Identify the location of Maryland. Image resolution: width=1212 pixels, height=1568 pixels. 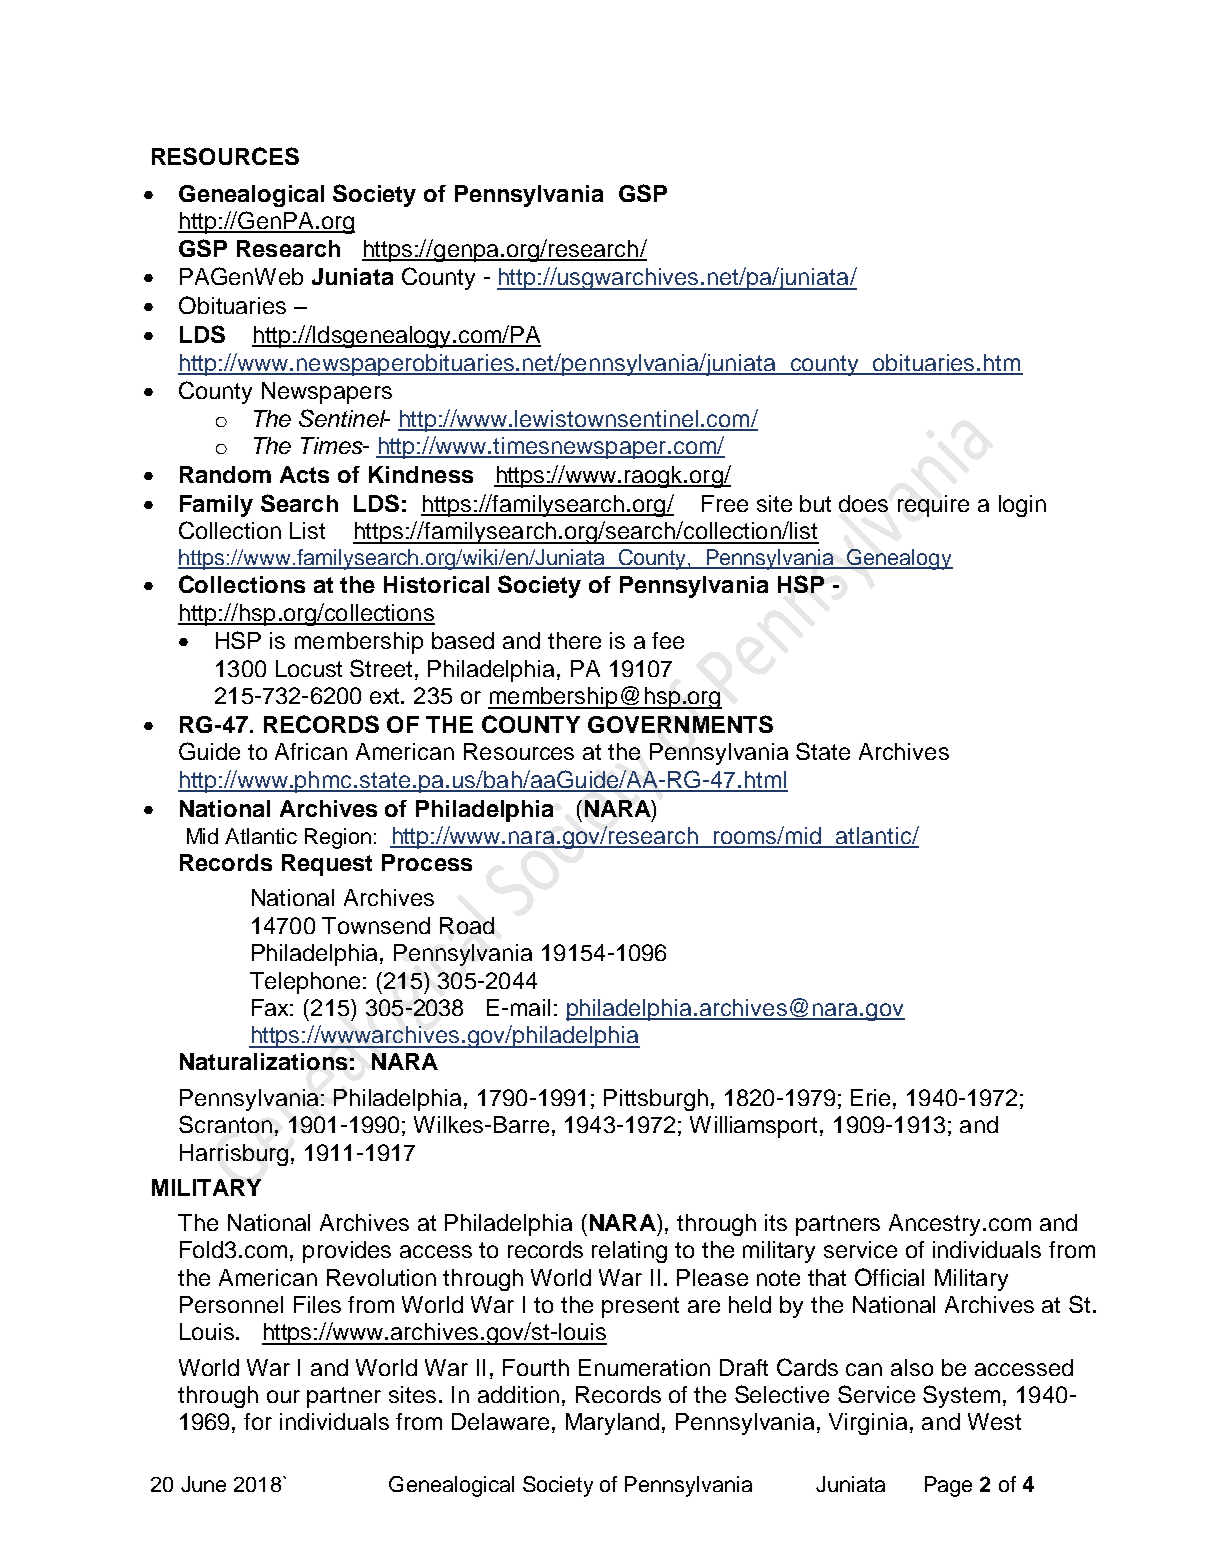
(614, 1424).
